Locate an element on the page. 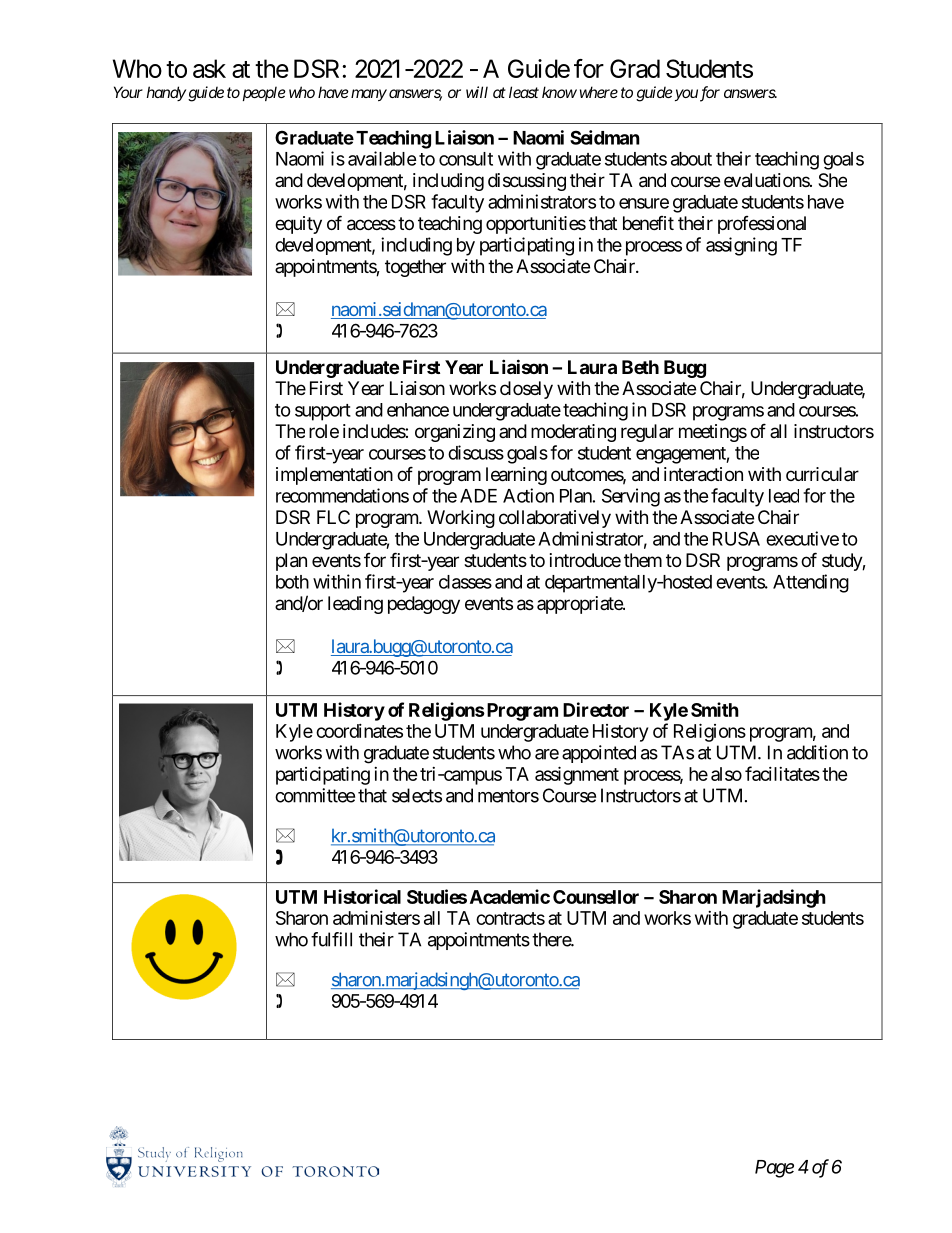 This image has height=1233, width=952. Attending is located at coordinates (811, 583).
